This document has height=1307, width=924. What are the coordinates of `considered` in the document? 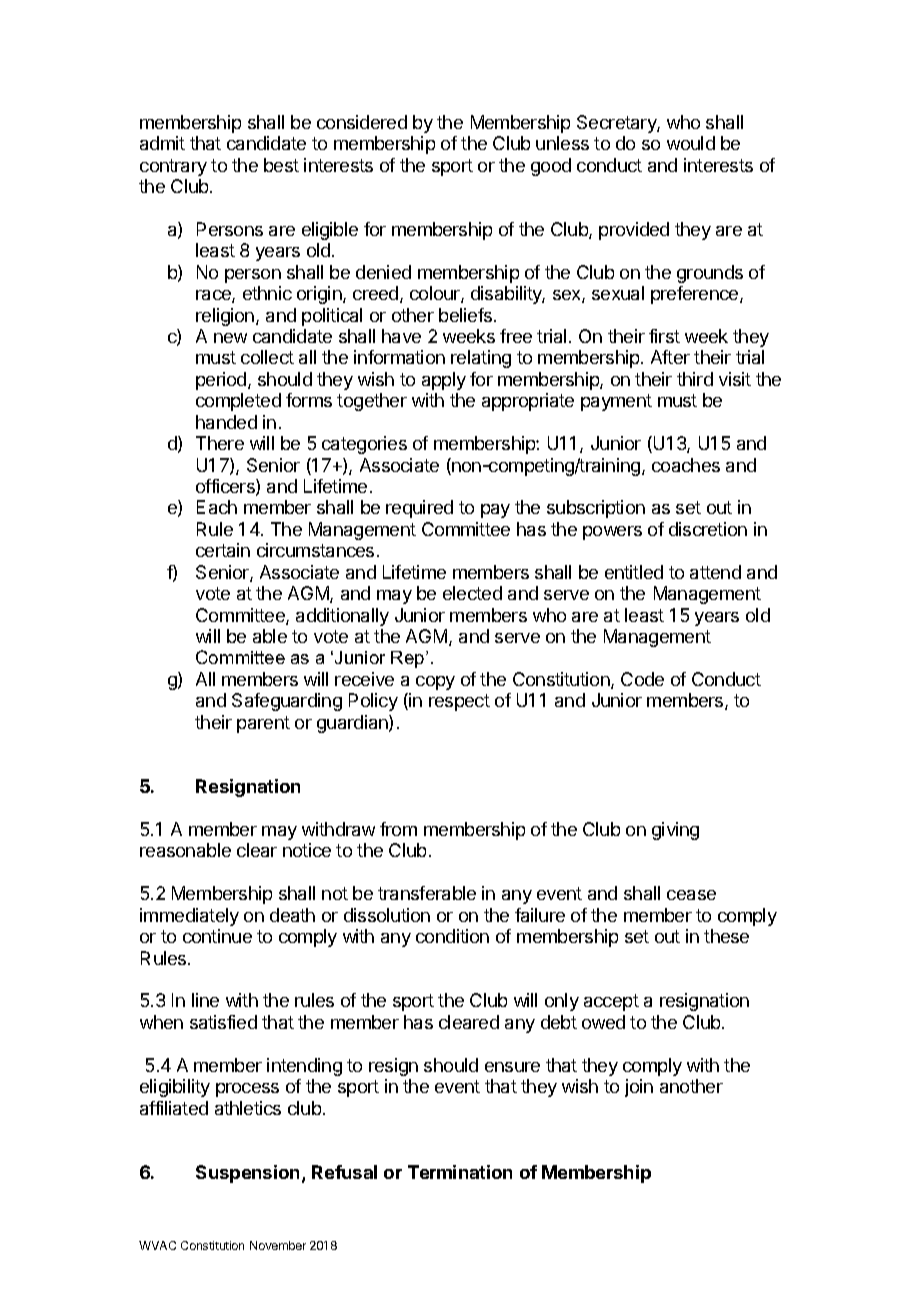 It's located at (362, 122).
